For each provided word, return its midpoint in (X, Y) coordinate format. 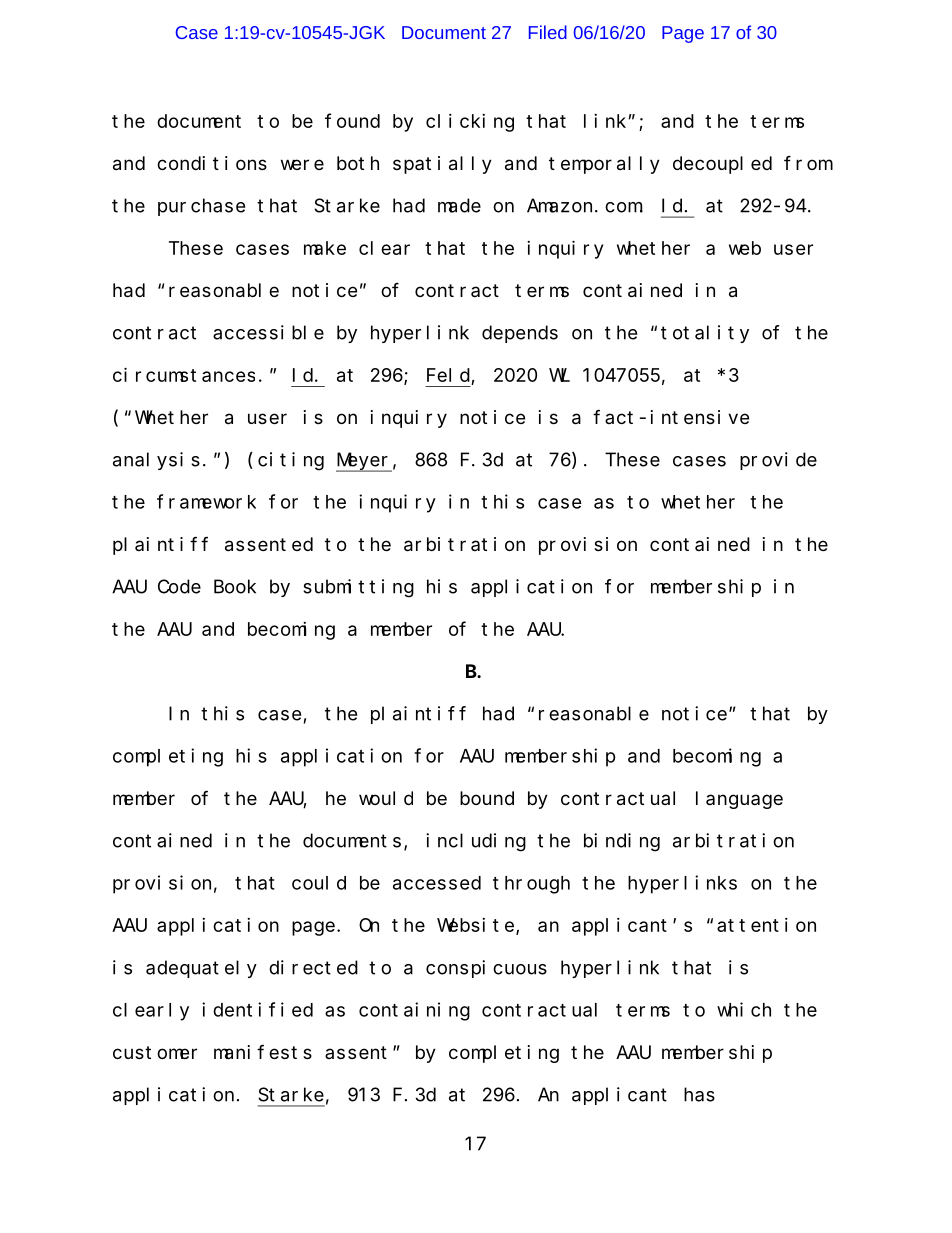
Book (235, 586)
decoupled (722, 165)
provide (778, 461)
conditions (212, 163)
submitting (358, 588)
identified (257, 1009)
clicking (470, 123)
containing (414, 1011)
